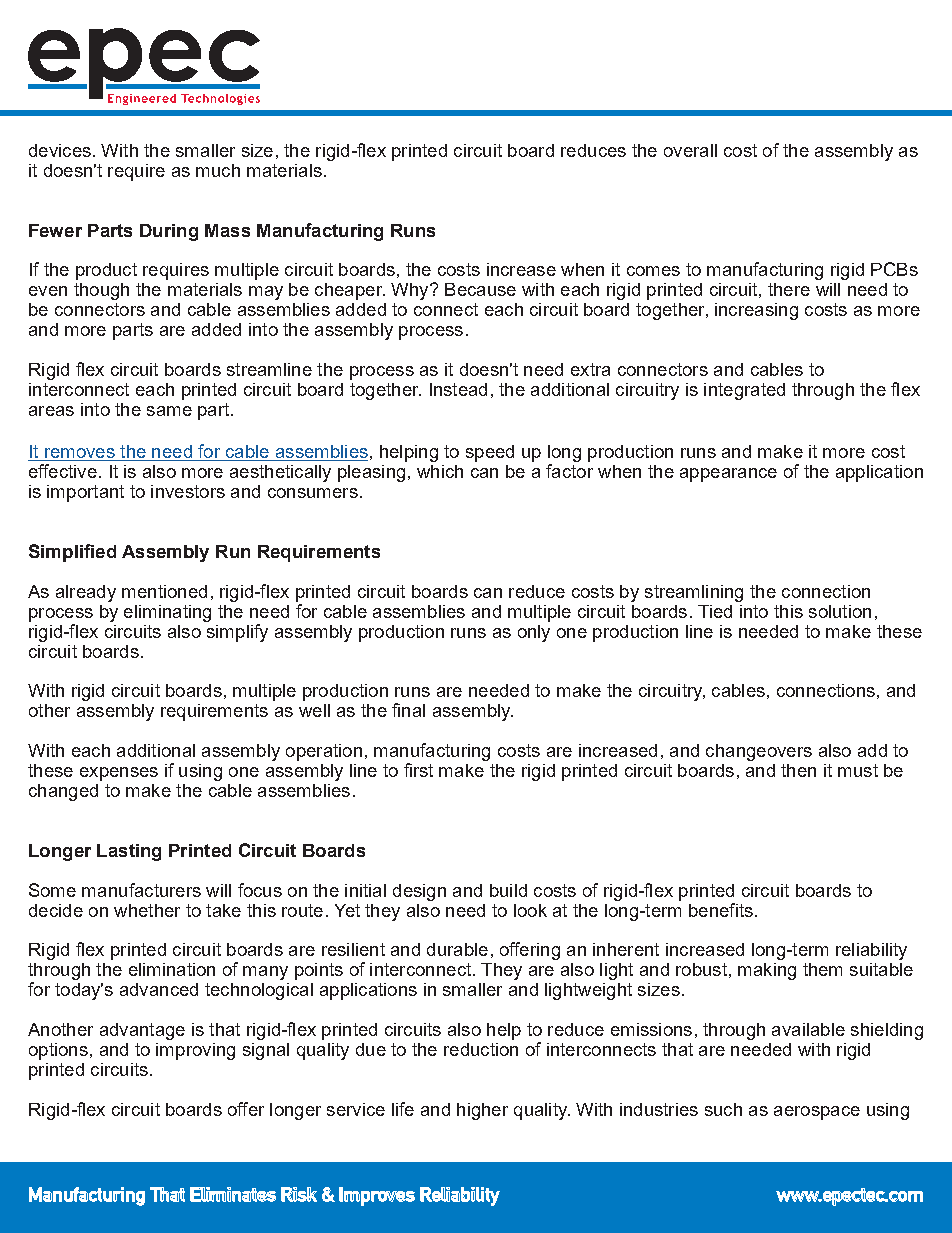 Image resolution: width=952 pixels, height=1233 pixels. Describe the element at coordinates (840, 611) in the page. I see `solution` at that location.
